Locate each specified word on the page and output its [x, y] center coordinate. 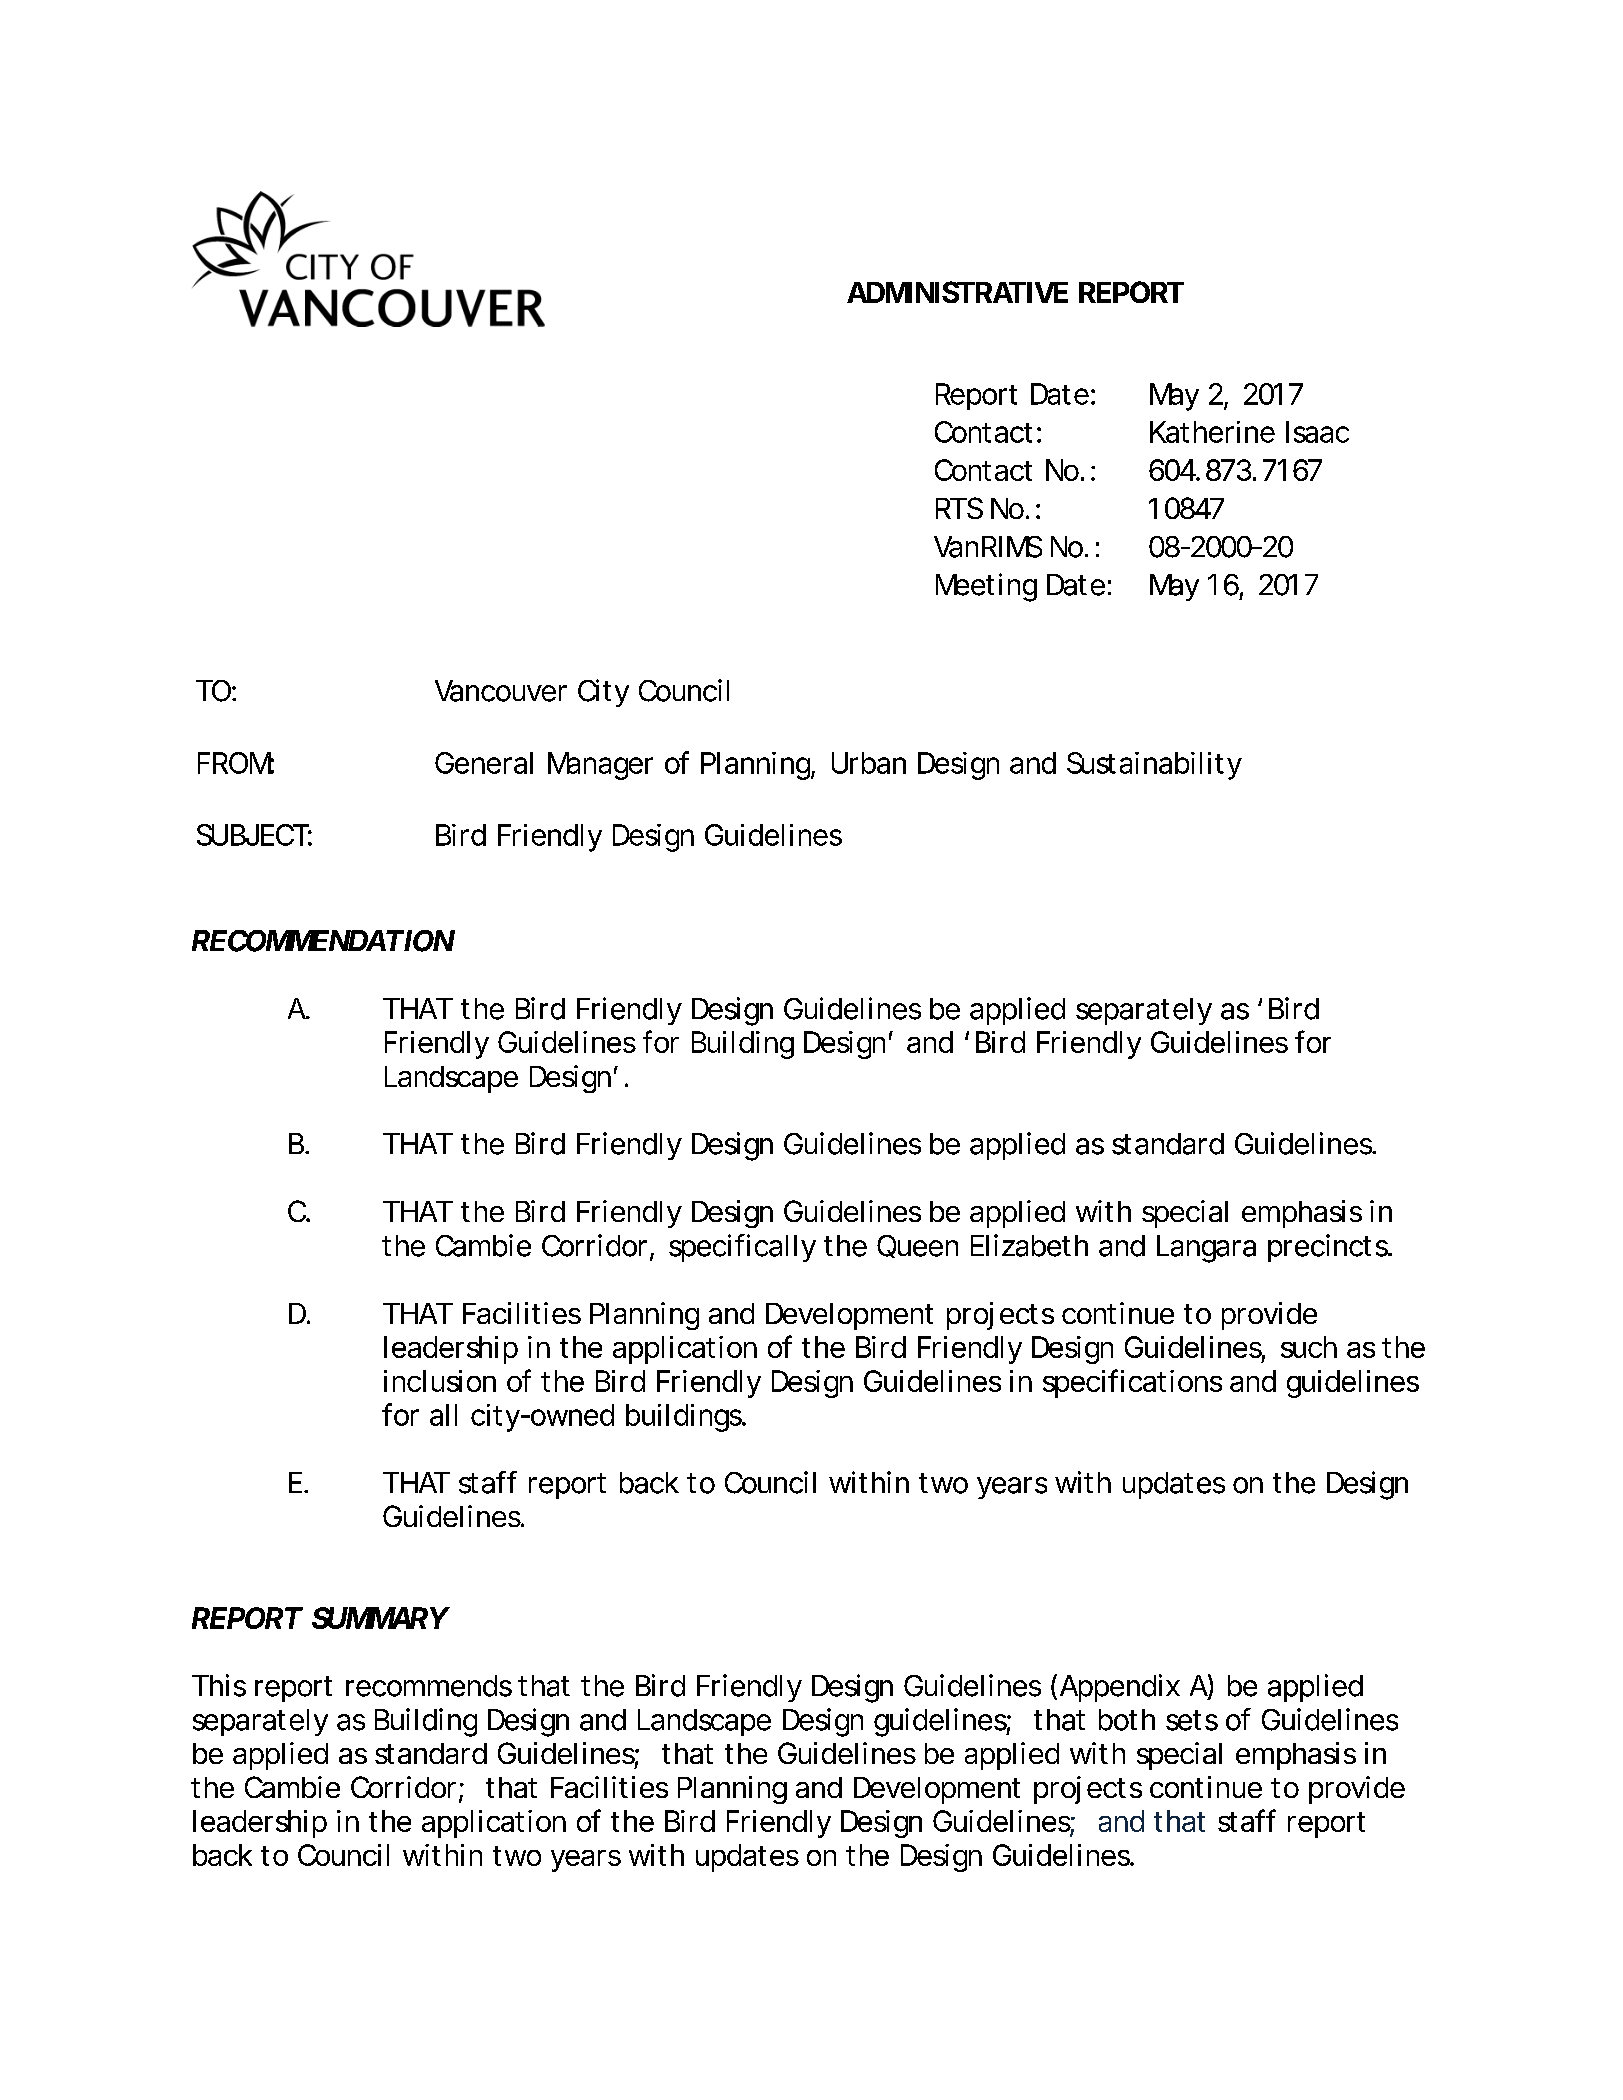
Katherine [1212, 432]
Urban [869, 763]
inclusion [440, 1381]
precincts [1329, 1248]
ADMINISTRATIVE [957, 292]
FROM [236, 763]
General [484, 763]
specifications [1132, 1383]
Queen [917, 1246]
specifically [742, 1248]
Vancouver [501, 691]
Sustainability [1154, 766]
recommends [429, 1686]
